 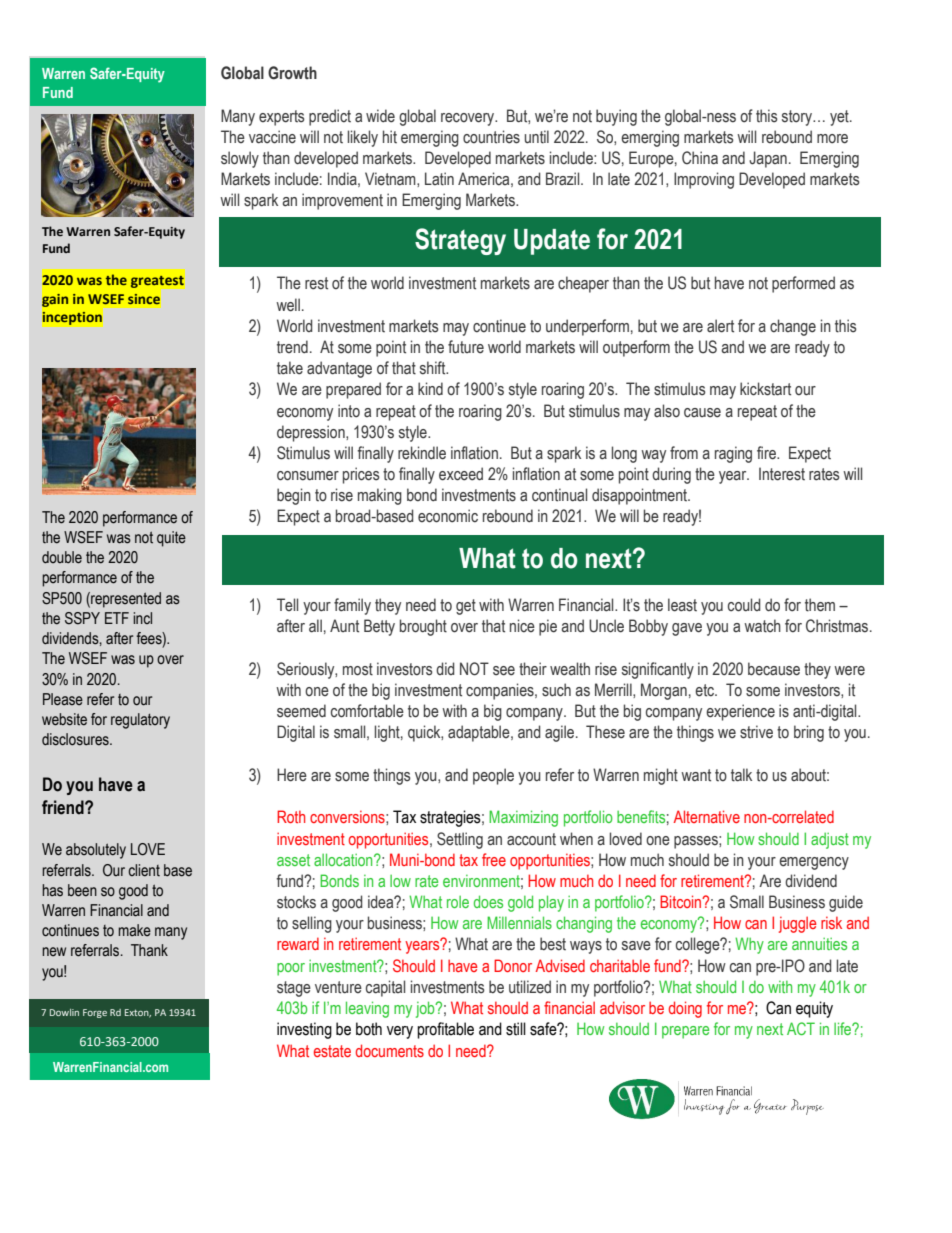 I want to click on countries, so click(x=491, y=137).
